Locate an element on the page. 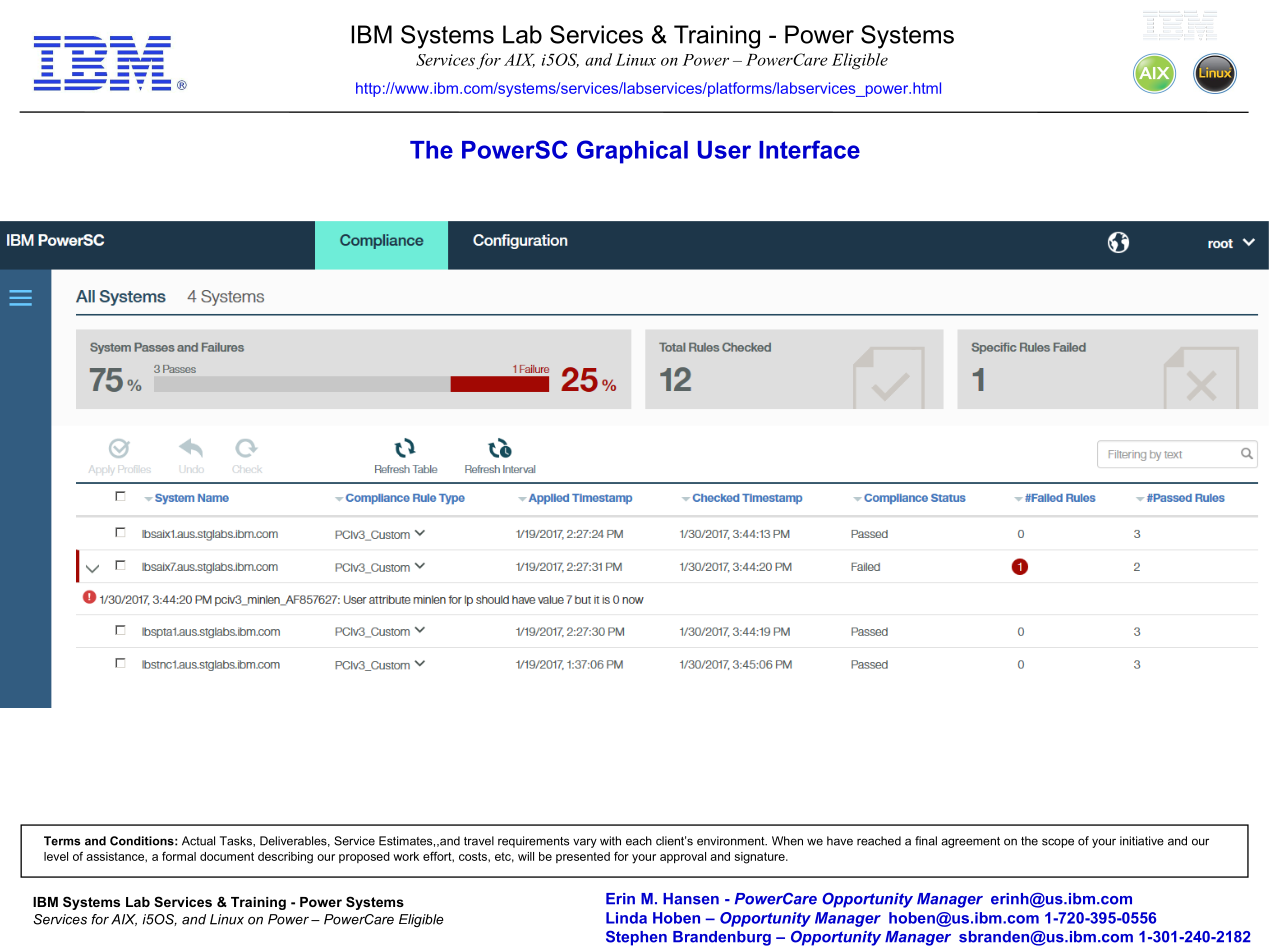 The height and width of the document is (952, 1270). Linda is located at coordinates (626, 918).
